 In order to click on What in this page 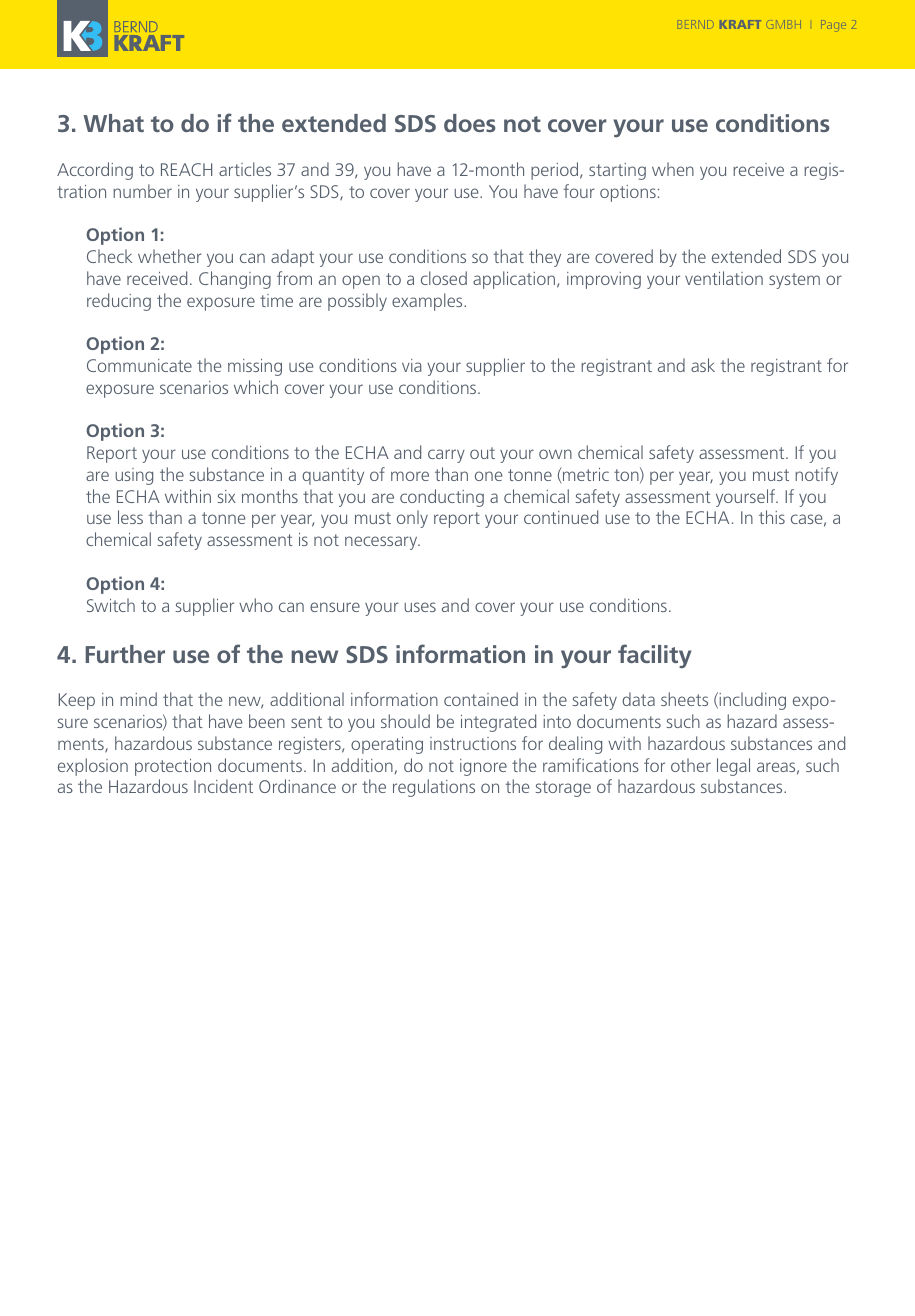, I will do `click(113, 123)`.
